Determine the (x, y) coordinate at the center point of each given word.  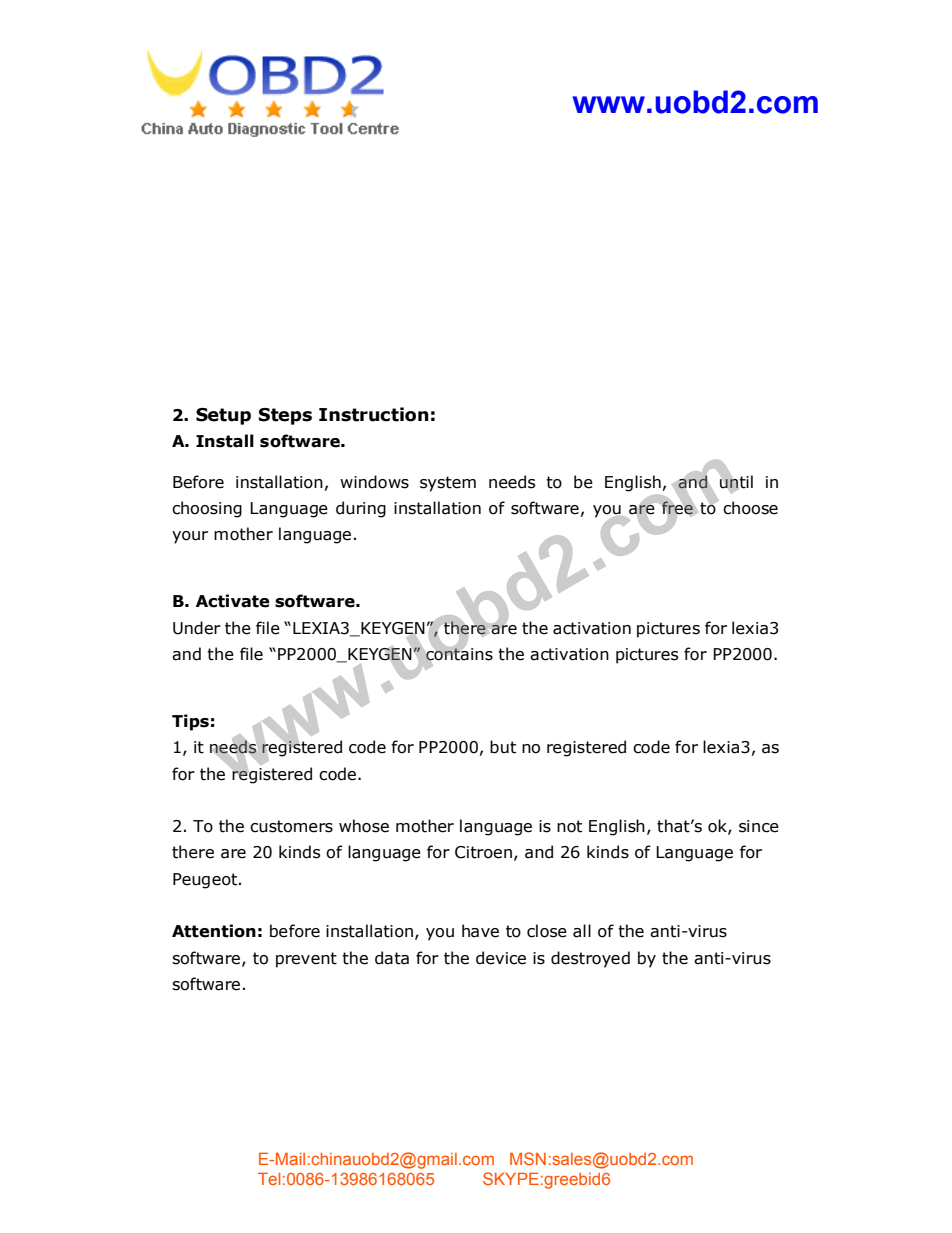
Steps (285, 416)
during (361, 509)
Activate (232, 601)
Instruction (374, 414)
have (480, 931)
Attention (214, 931)
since (759, 826)
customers (291, 826)
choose (750, 508)
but (503, 747)
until (736, 481)
